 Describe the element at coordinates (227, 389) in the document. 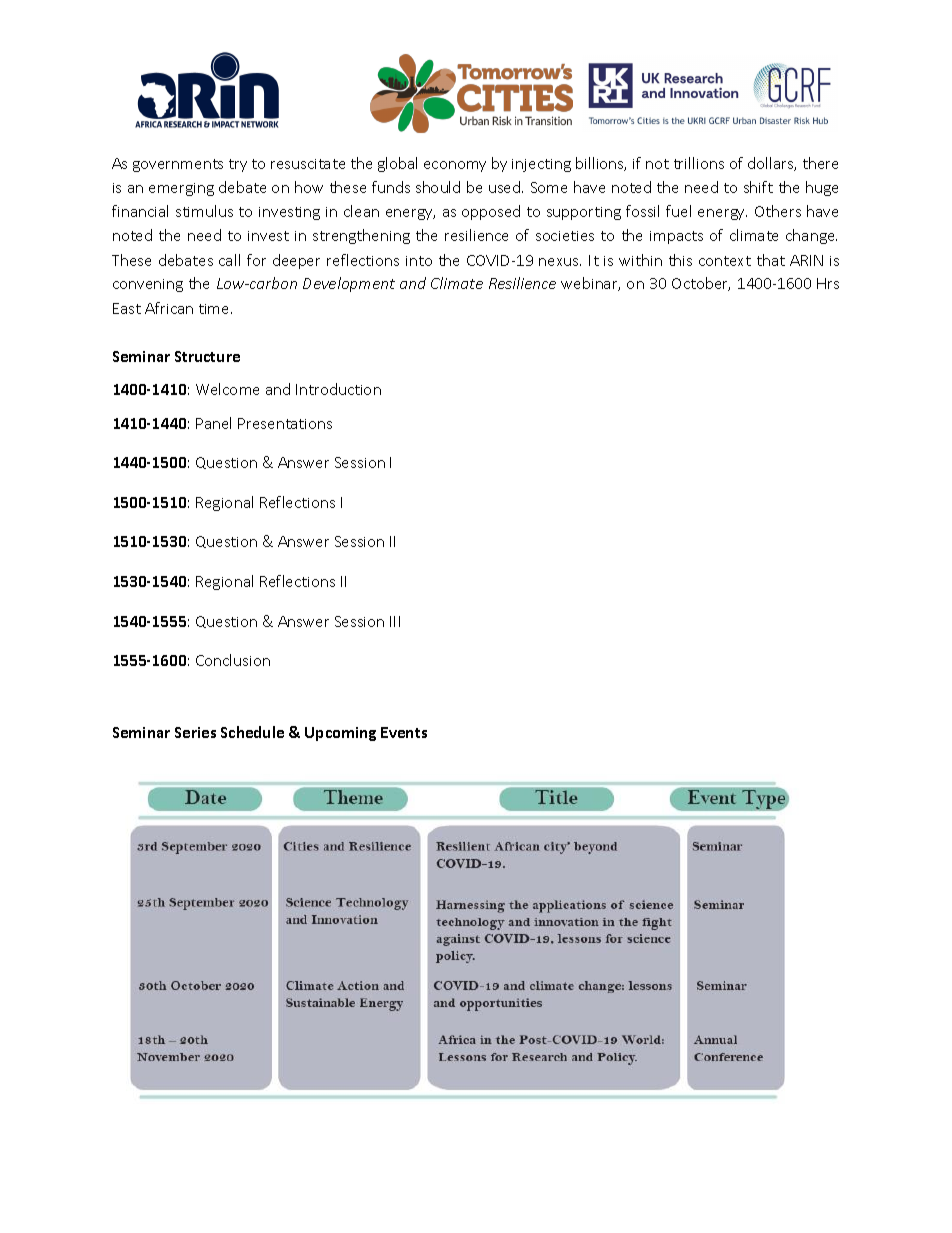

I see `Welcome` at that location.
